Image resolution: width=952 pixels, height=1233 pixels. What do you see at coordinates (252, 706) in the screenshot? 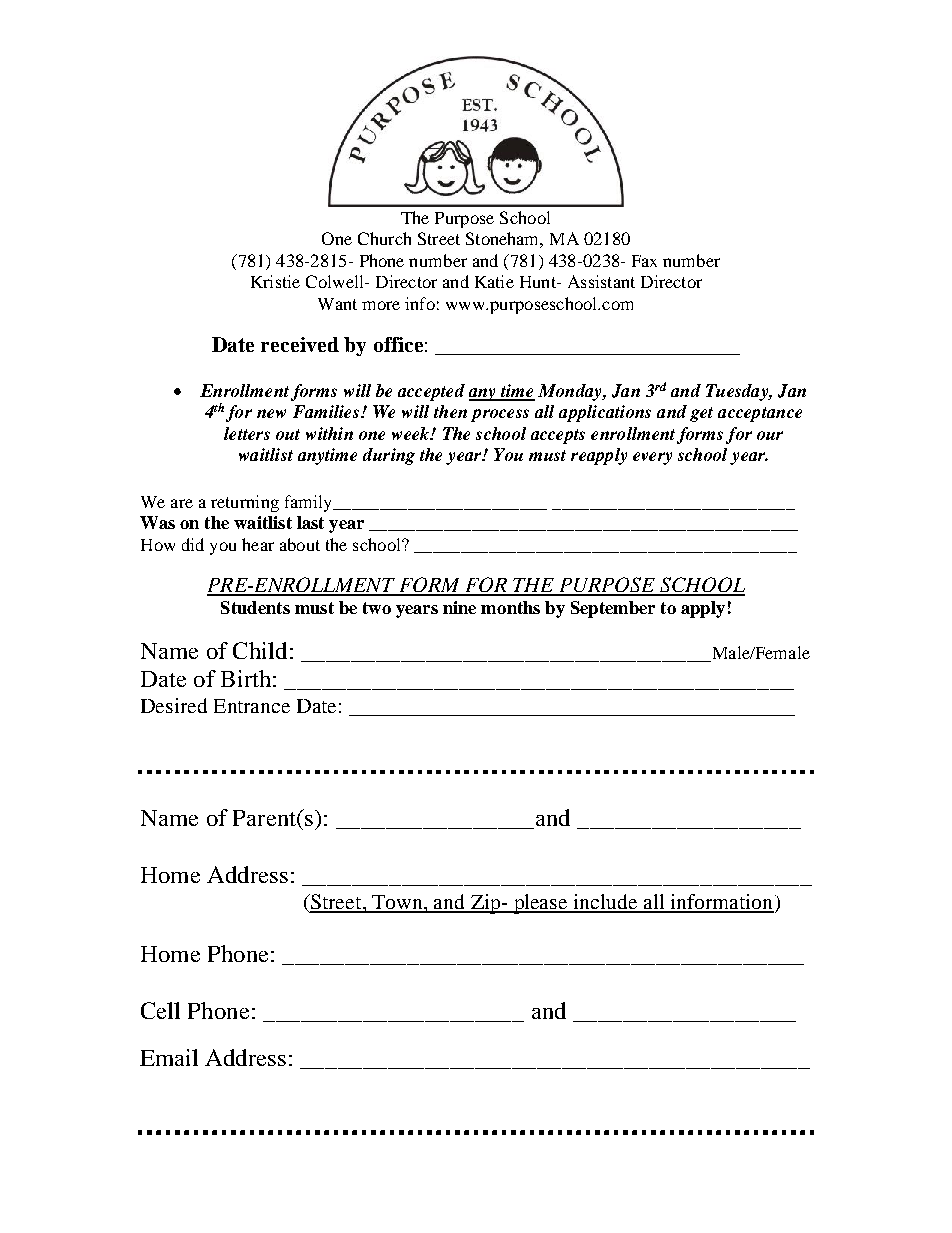
I see `Entrance` at bounding box center [252, 706].
